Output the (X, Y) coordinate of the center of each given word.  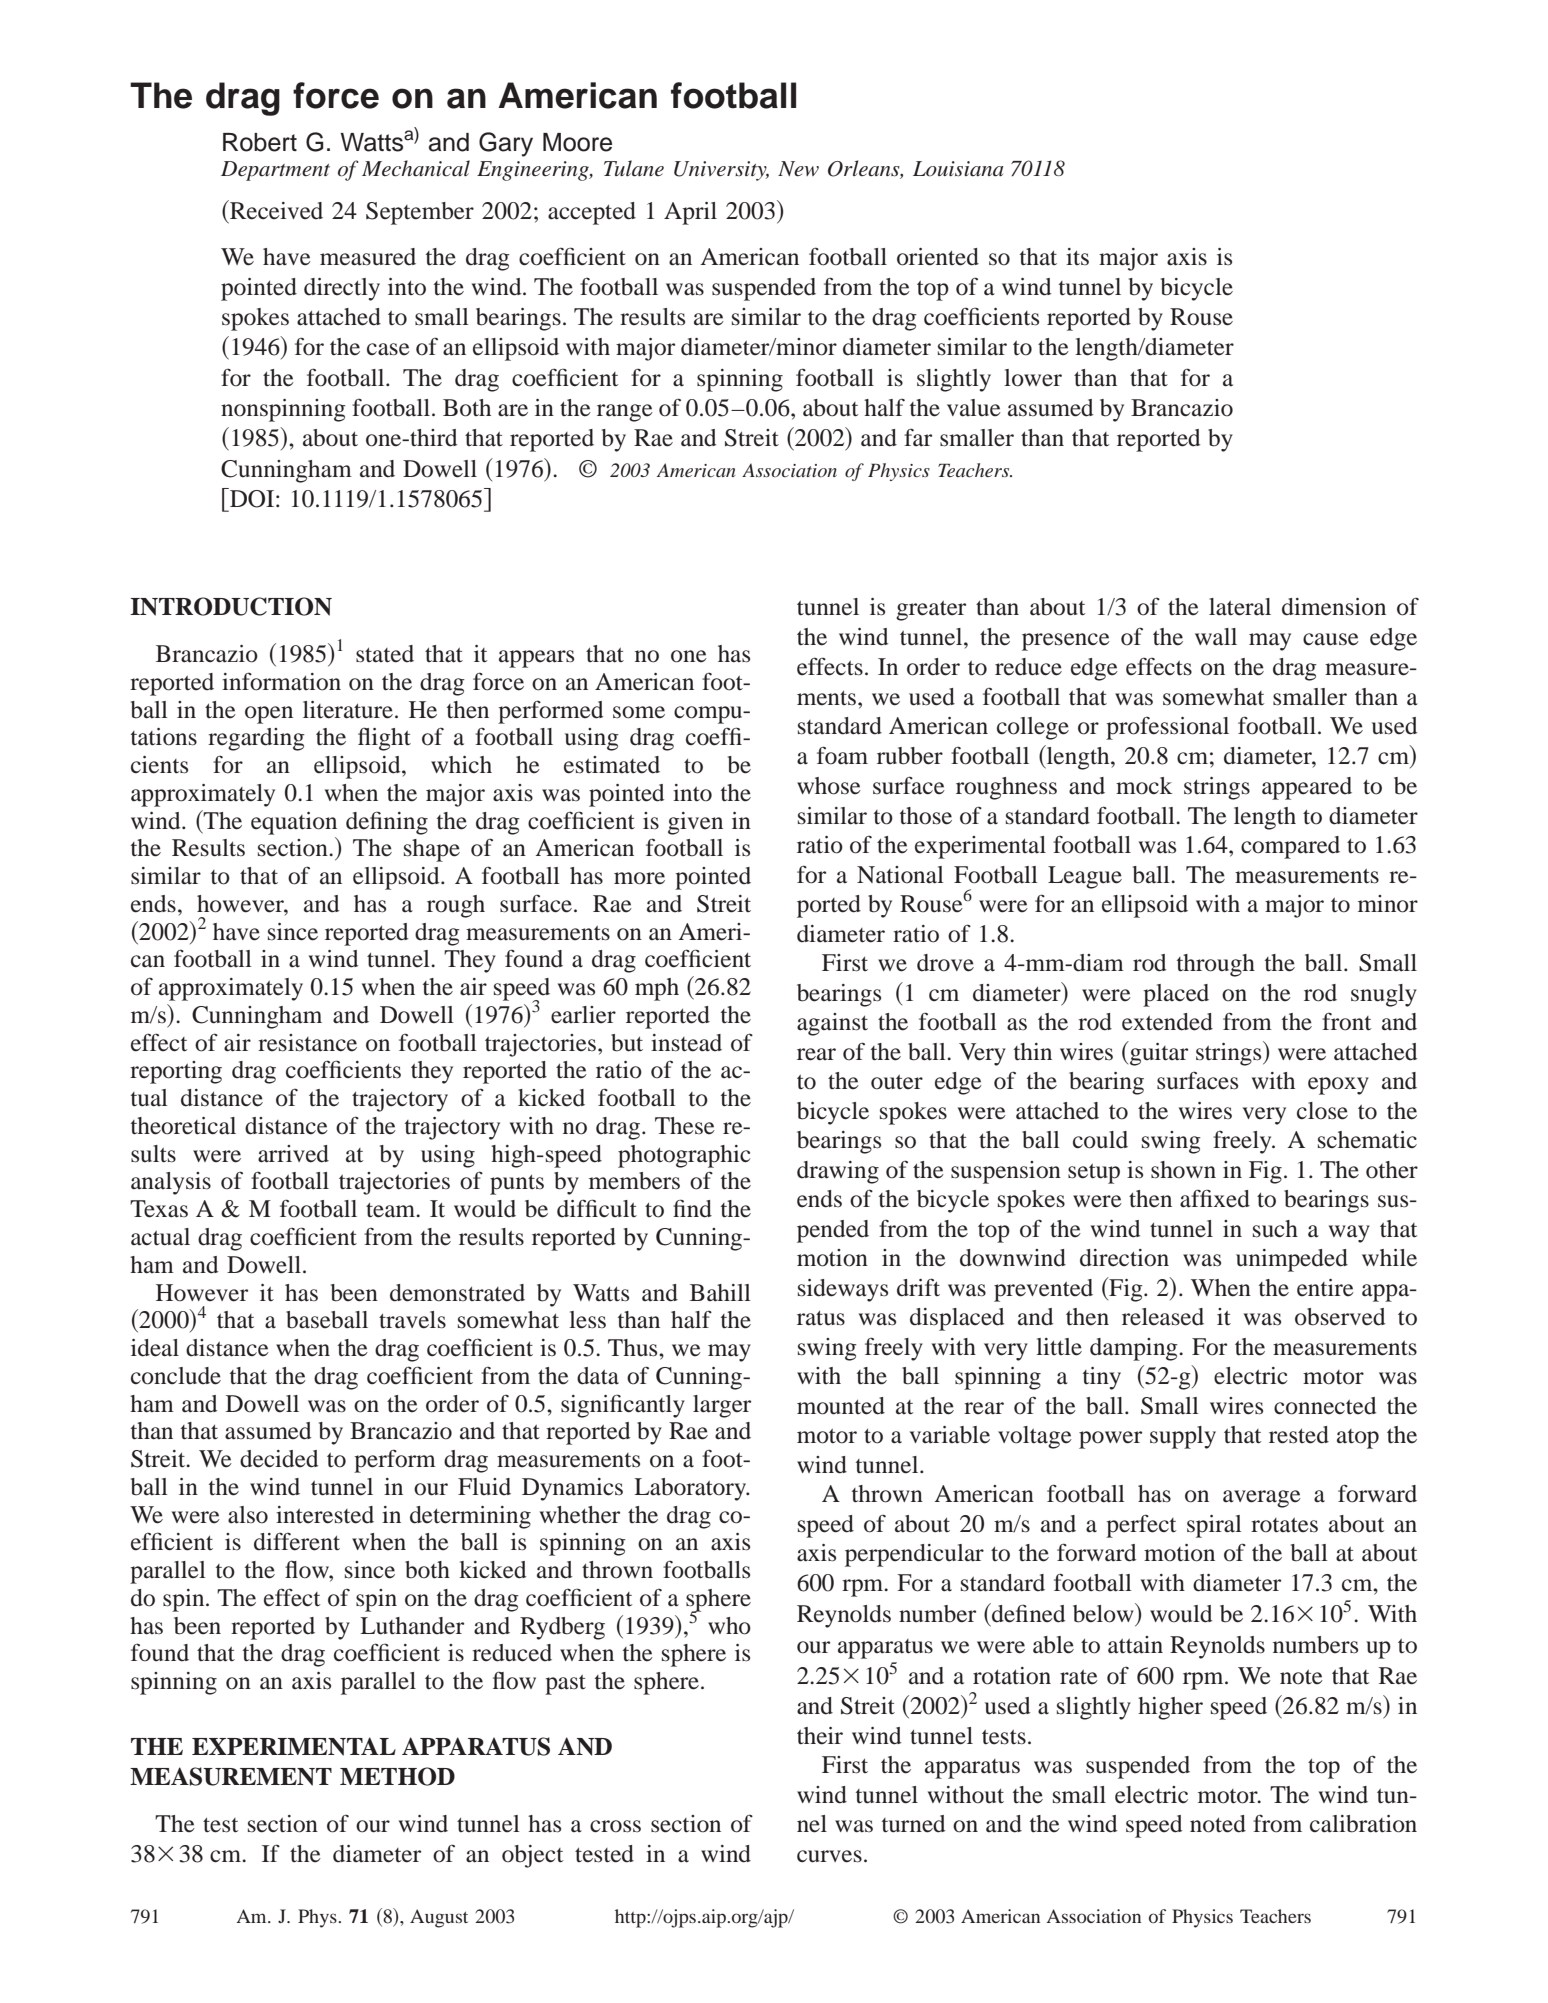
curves (829, 1856)
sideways (843, 1290)
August (439, 1918)
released (1163, 1317)
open (269, 715)
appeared (1307, 788)
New (798, 169)
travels (412, 1320)
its (1077, 256)
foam (842, 755)
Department (275, 171)
